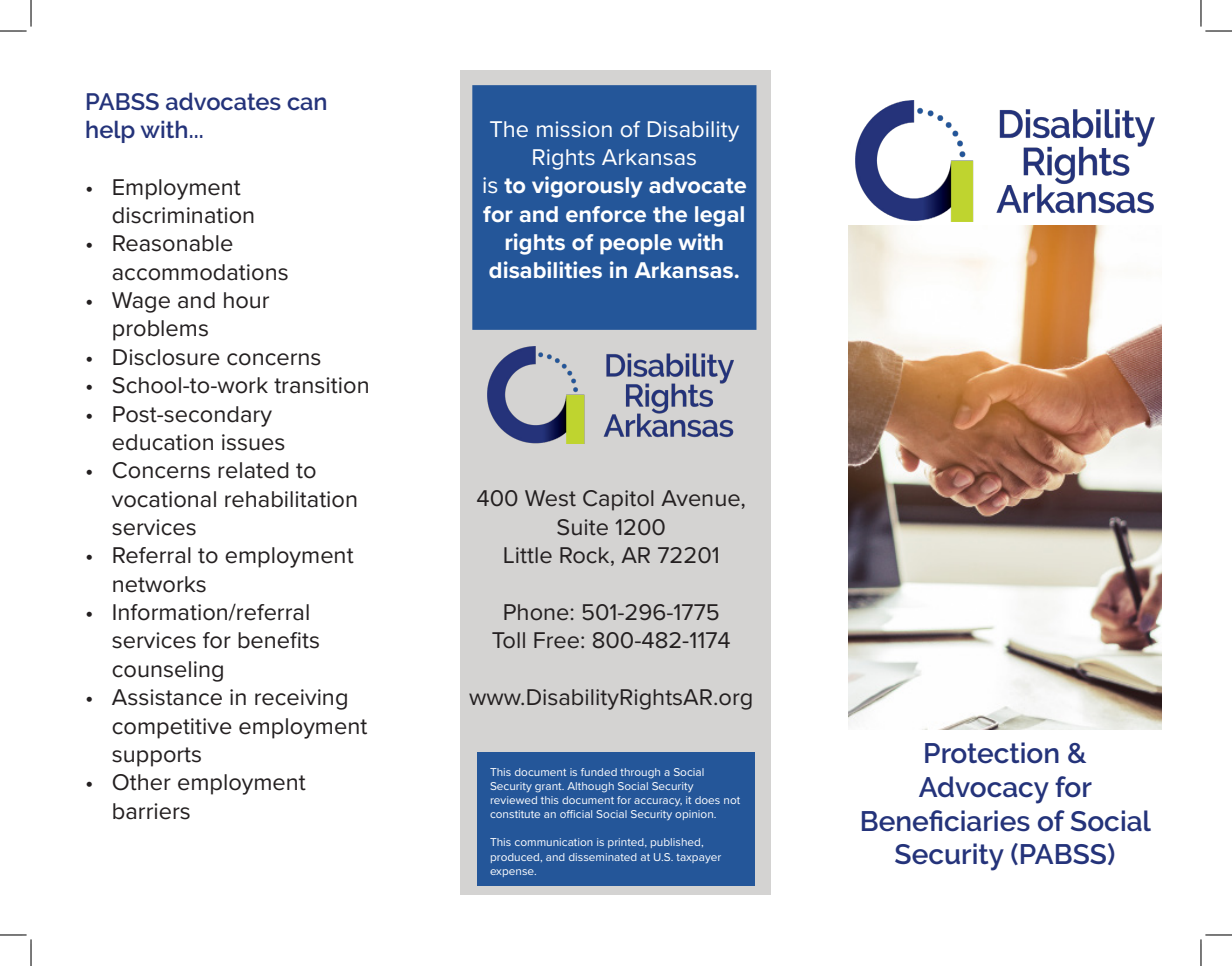  What do you see at coordinates (719, 216) in the screenshot?
I see `legal` at bounding box center [719, 216].
